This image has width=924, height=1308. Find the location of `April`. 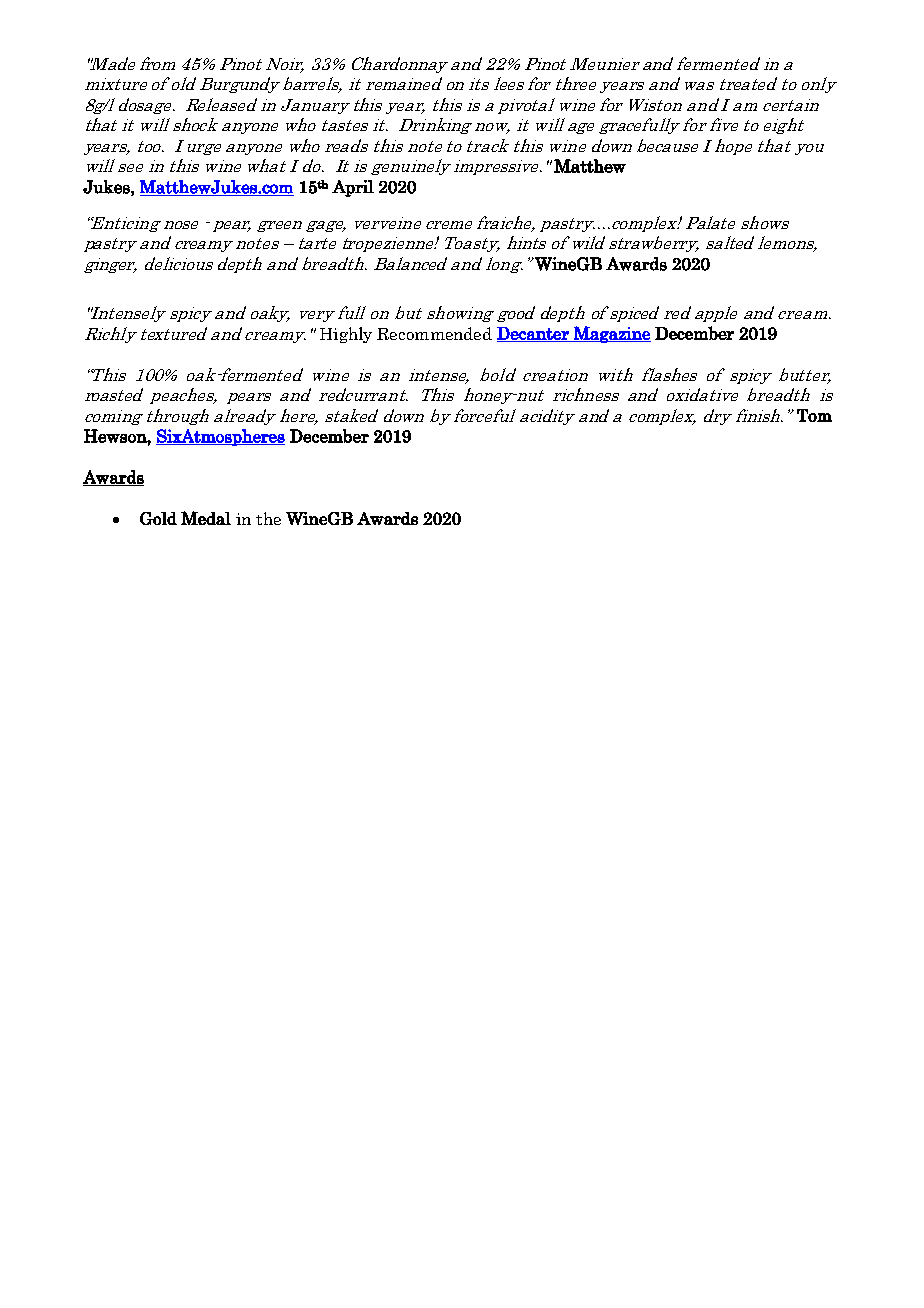

April is located at coordinates (353, 188).
